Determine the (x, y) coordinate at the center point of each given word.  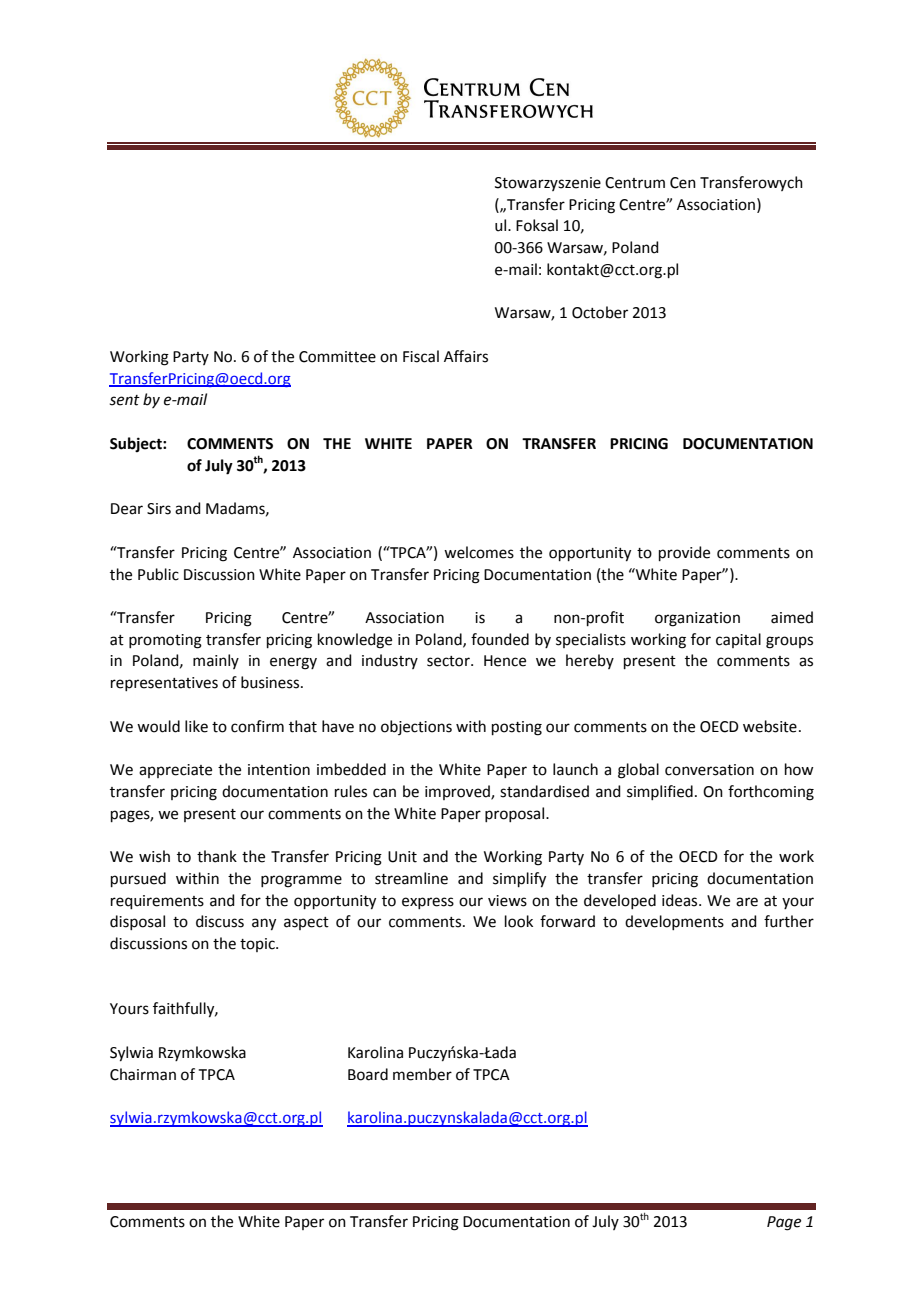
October (600, 312)
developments (674, 922)
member (422, 1074)
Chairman (143, 1074)
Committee (337, 357)
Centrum (635, 183)
